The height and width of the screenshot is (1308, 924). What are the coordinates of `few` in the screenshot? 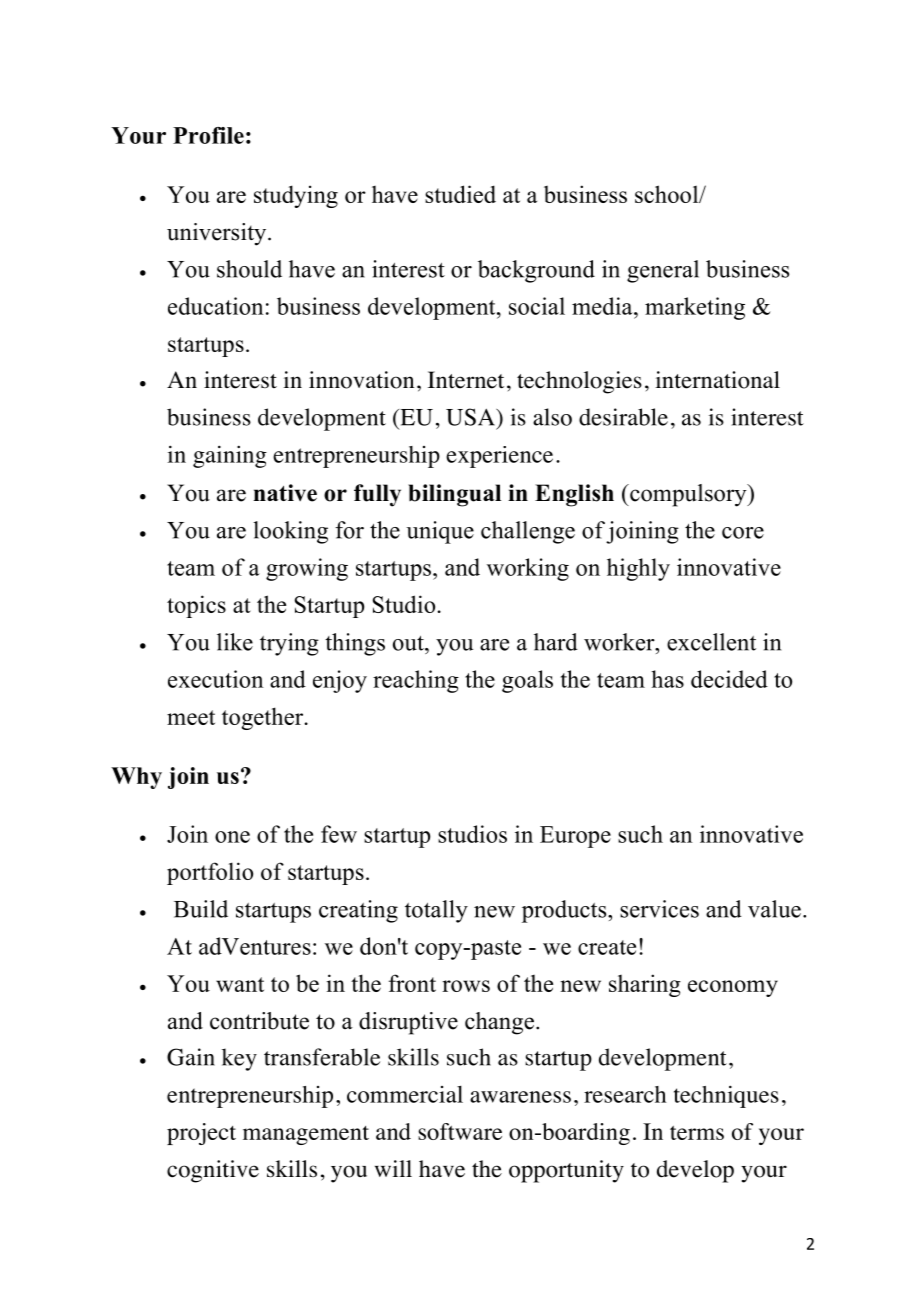 It's located at (339, 834).
